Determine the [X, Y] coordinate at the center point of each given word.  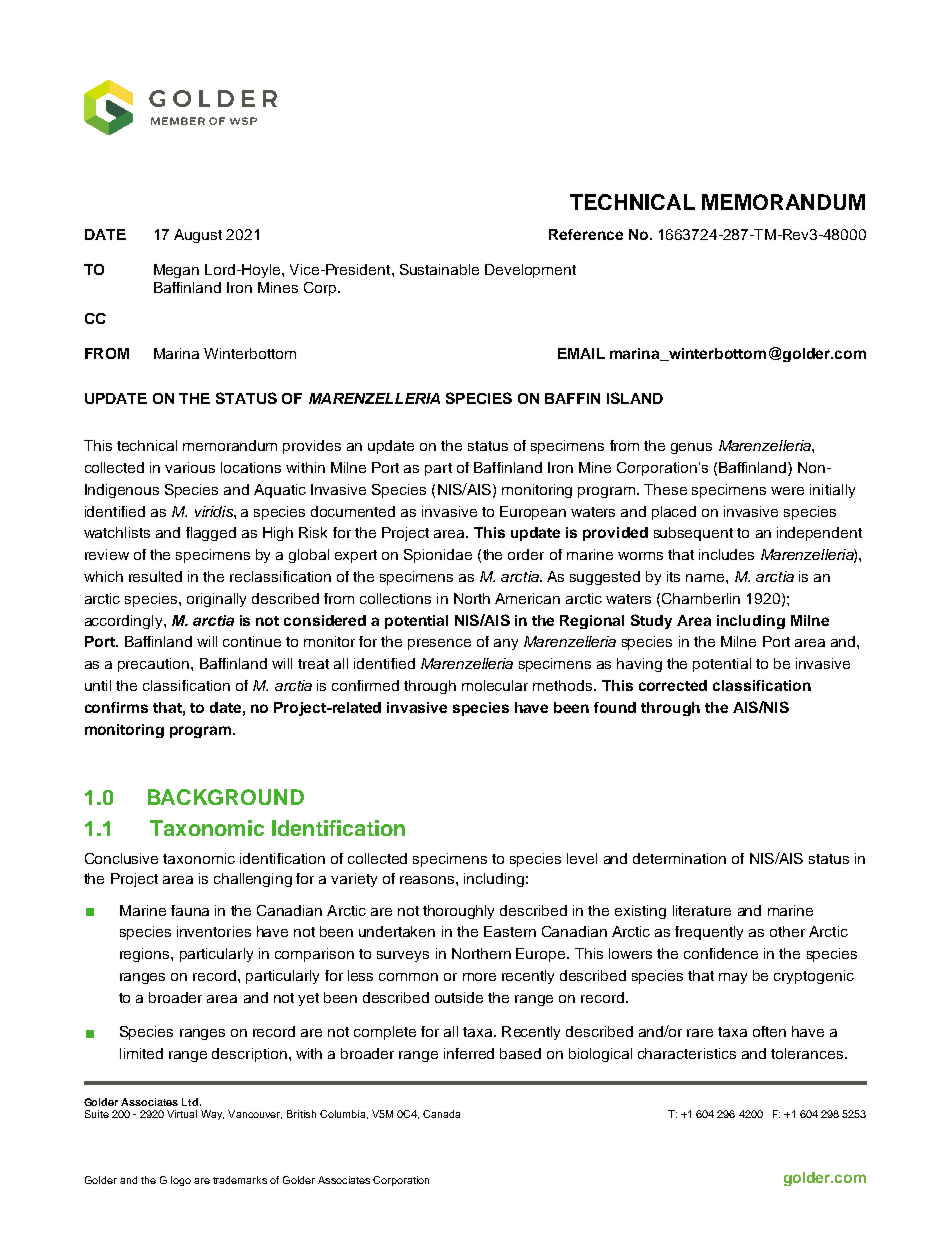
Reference [586, 234]
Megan [176, 271]
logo [181, 1181]
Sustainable [439, 269]
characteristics [687, 1053]
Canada [441, 1114]
